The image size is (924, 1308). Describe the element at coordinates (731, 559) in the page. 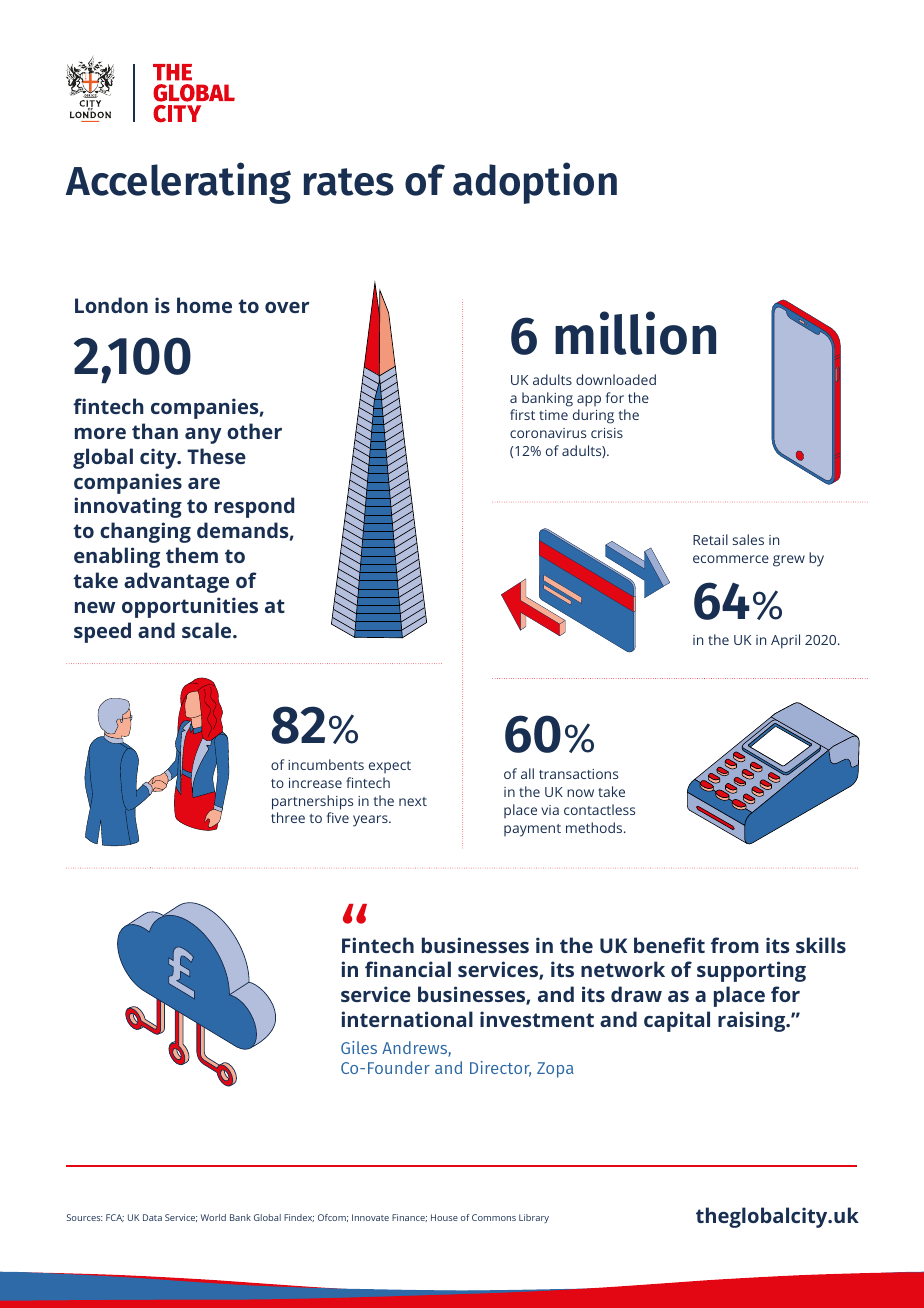

I see `ecommerce` at that location.
